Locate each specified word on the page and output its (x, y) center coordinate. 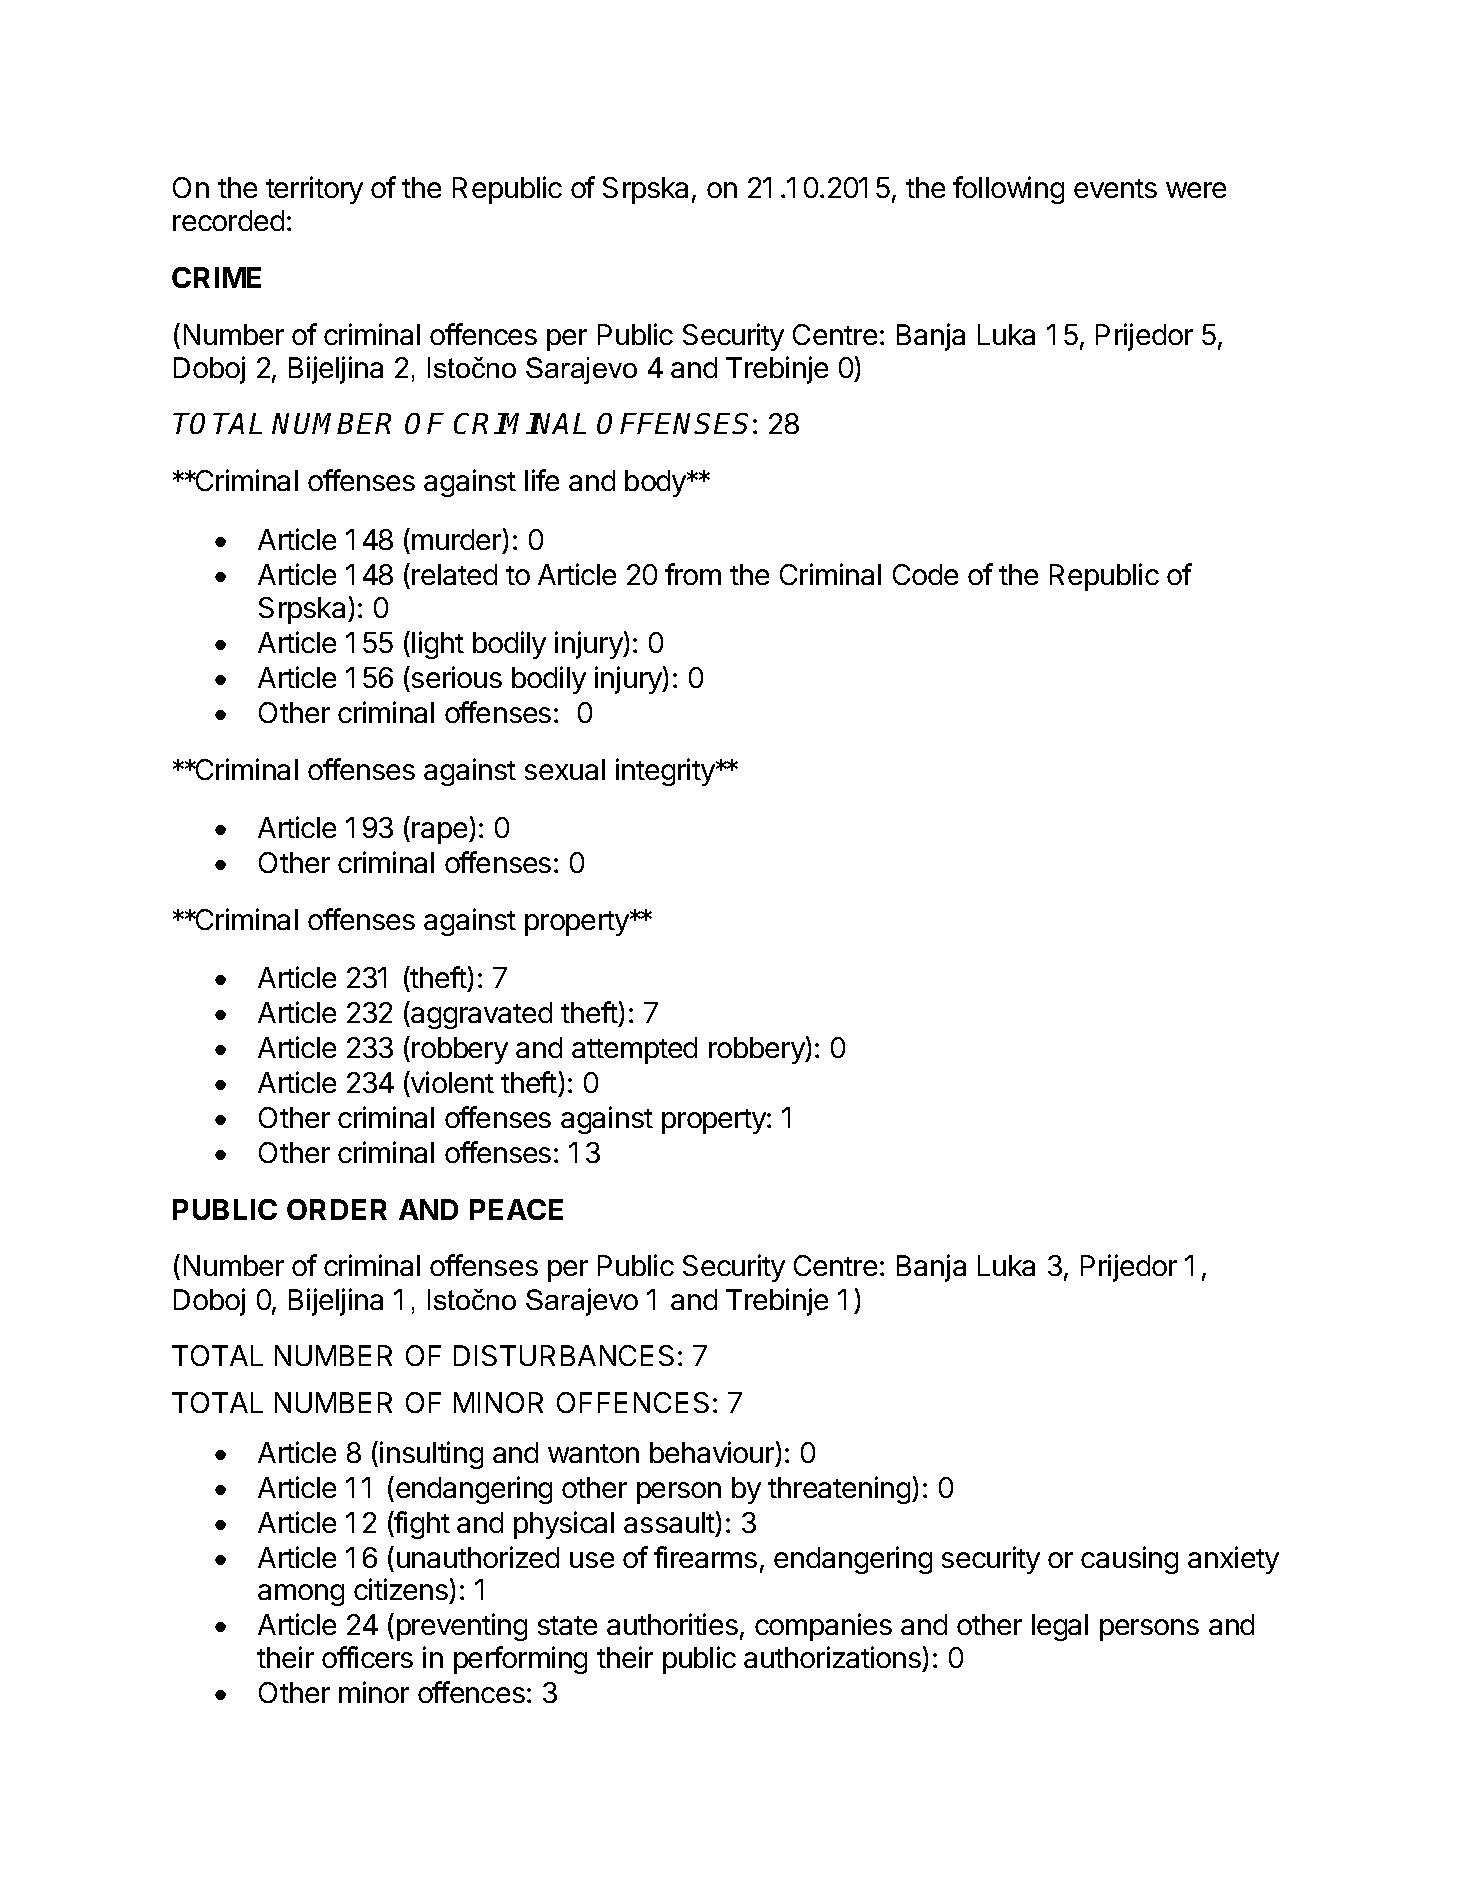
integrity (666, 772)
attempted (634, 1050)
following (1008, 190)
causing (1129, 1560)
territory (314, 190)
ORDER (337, 1209)
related (454, 574)
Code (925, 574)
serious (455, 677)
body (656, 483)
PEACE (516, 1209)
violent (451, 1082)
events (1115, 188)
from (693, 574)
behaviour (712, 1452)
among (301, 1595)
